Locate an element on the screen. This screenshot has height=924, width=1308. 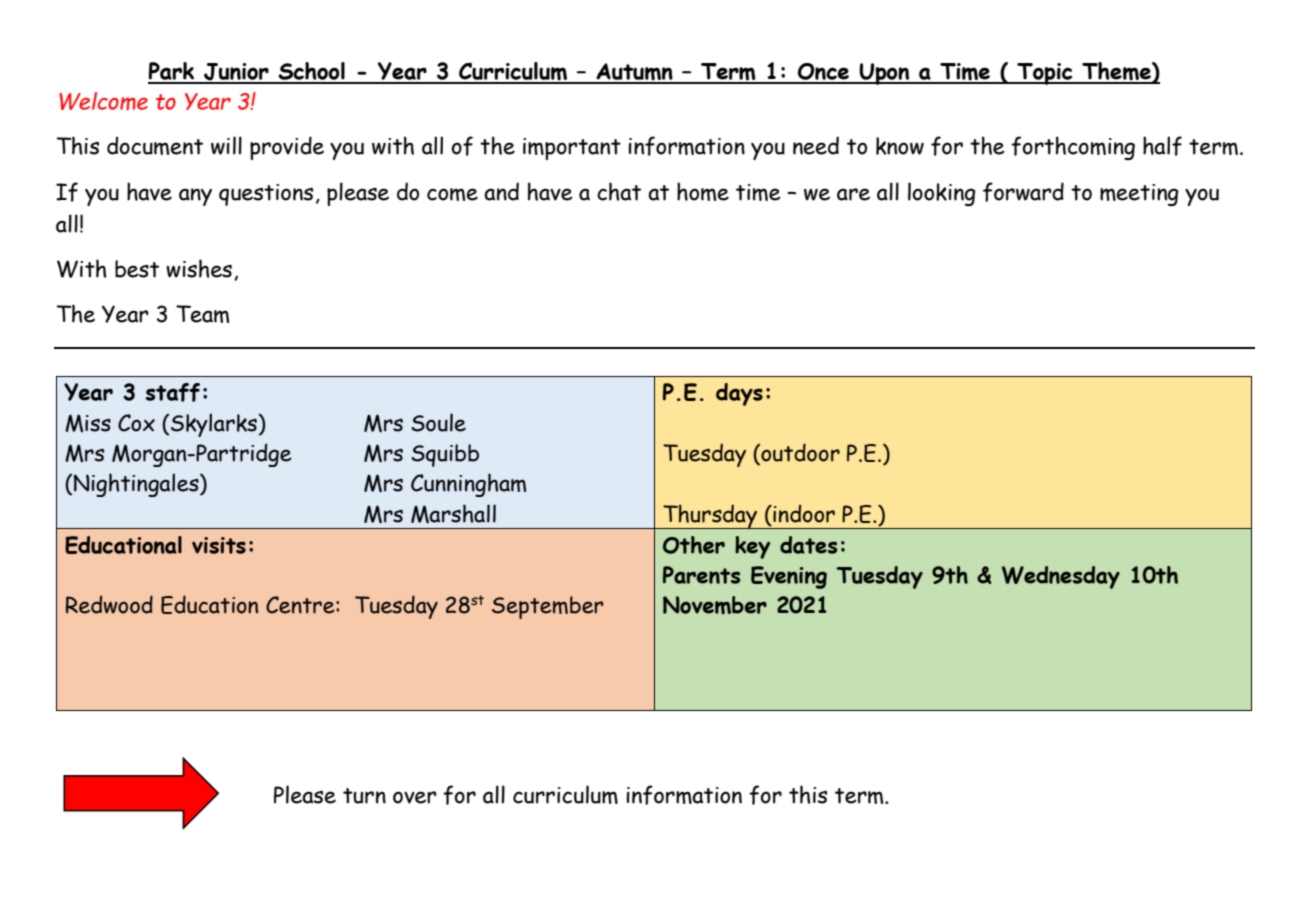
Centre is located at coordinates (301, 605).
